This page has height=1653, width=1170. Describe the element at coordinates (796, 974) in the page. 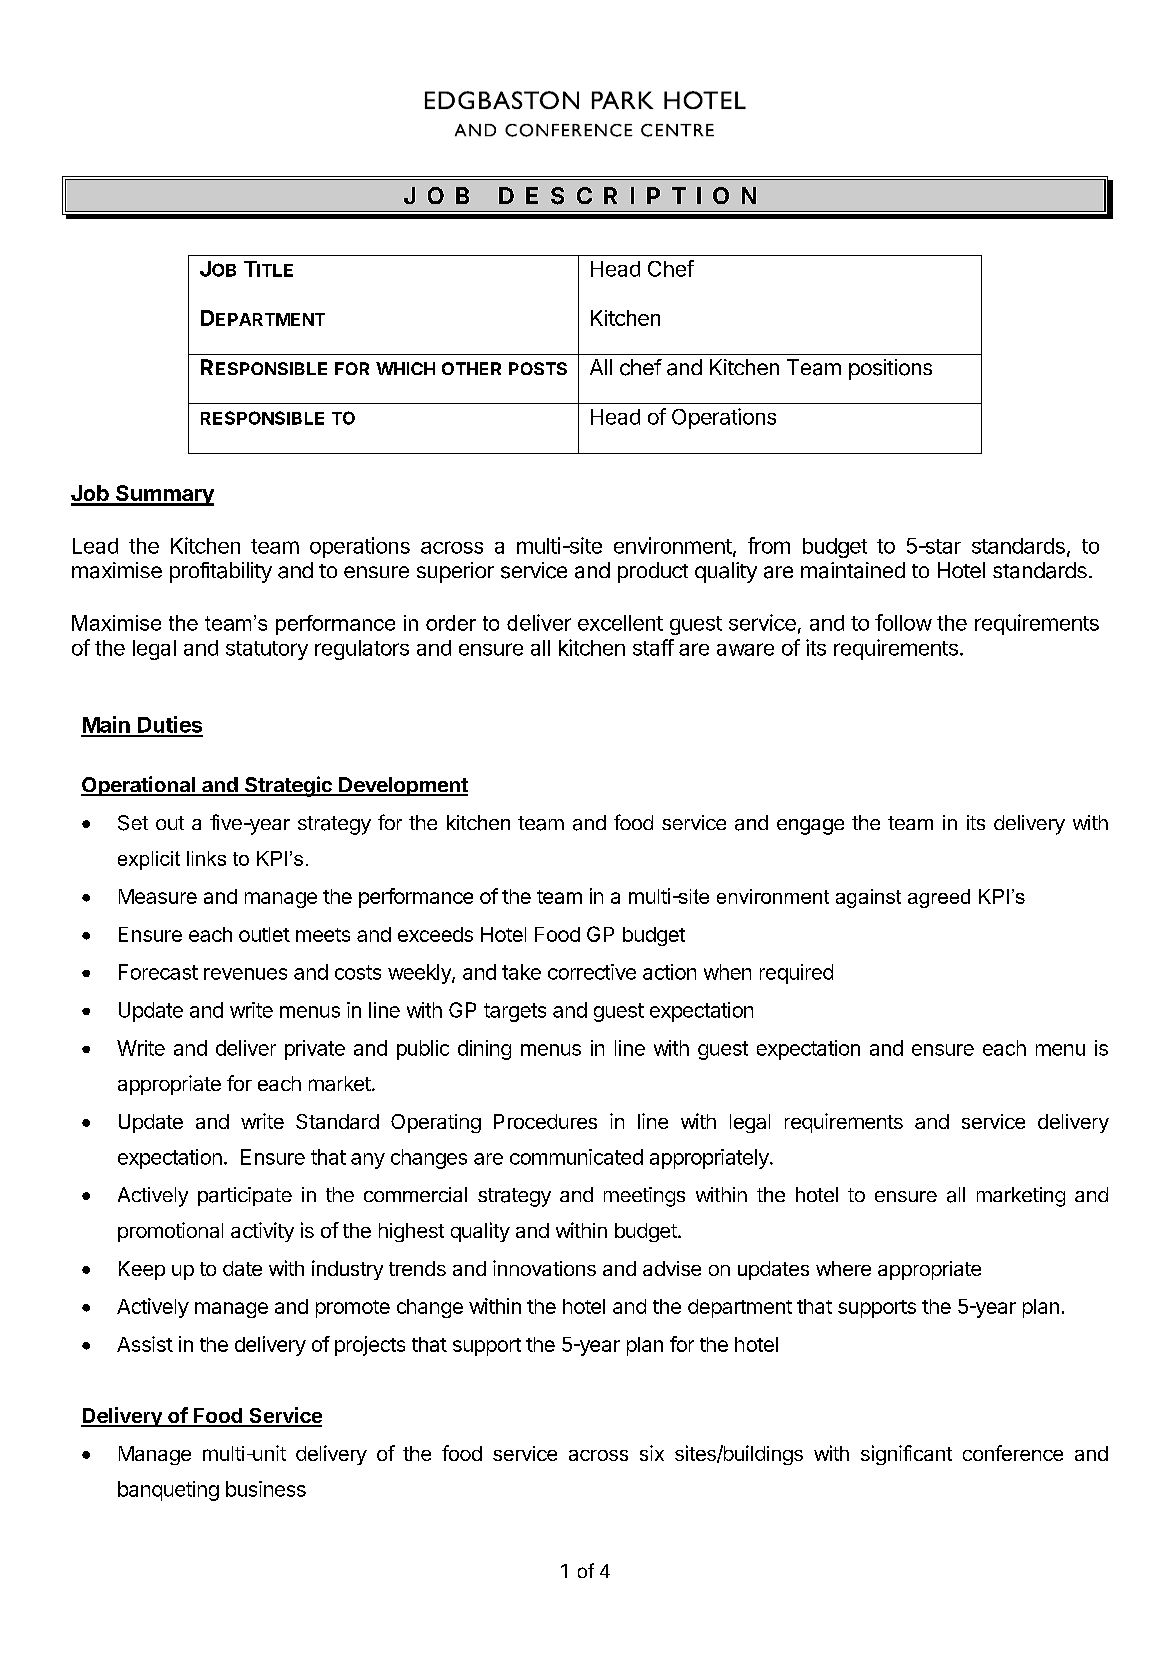

I see `required` at that location.
